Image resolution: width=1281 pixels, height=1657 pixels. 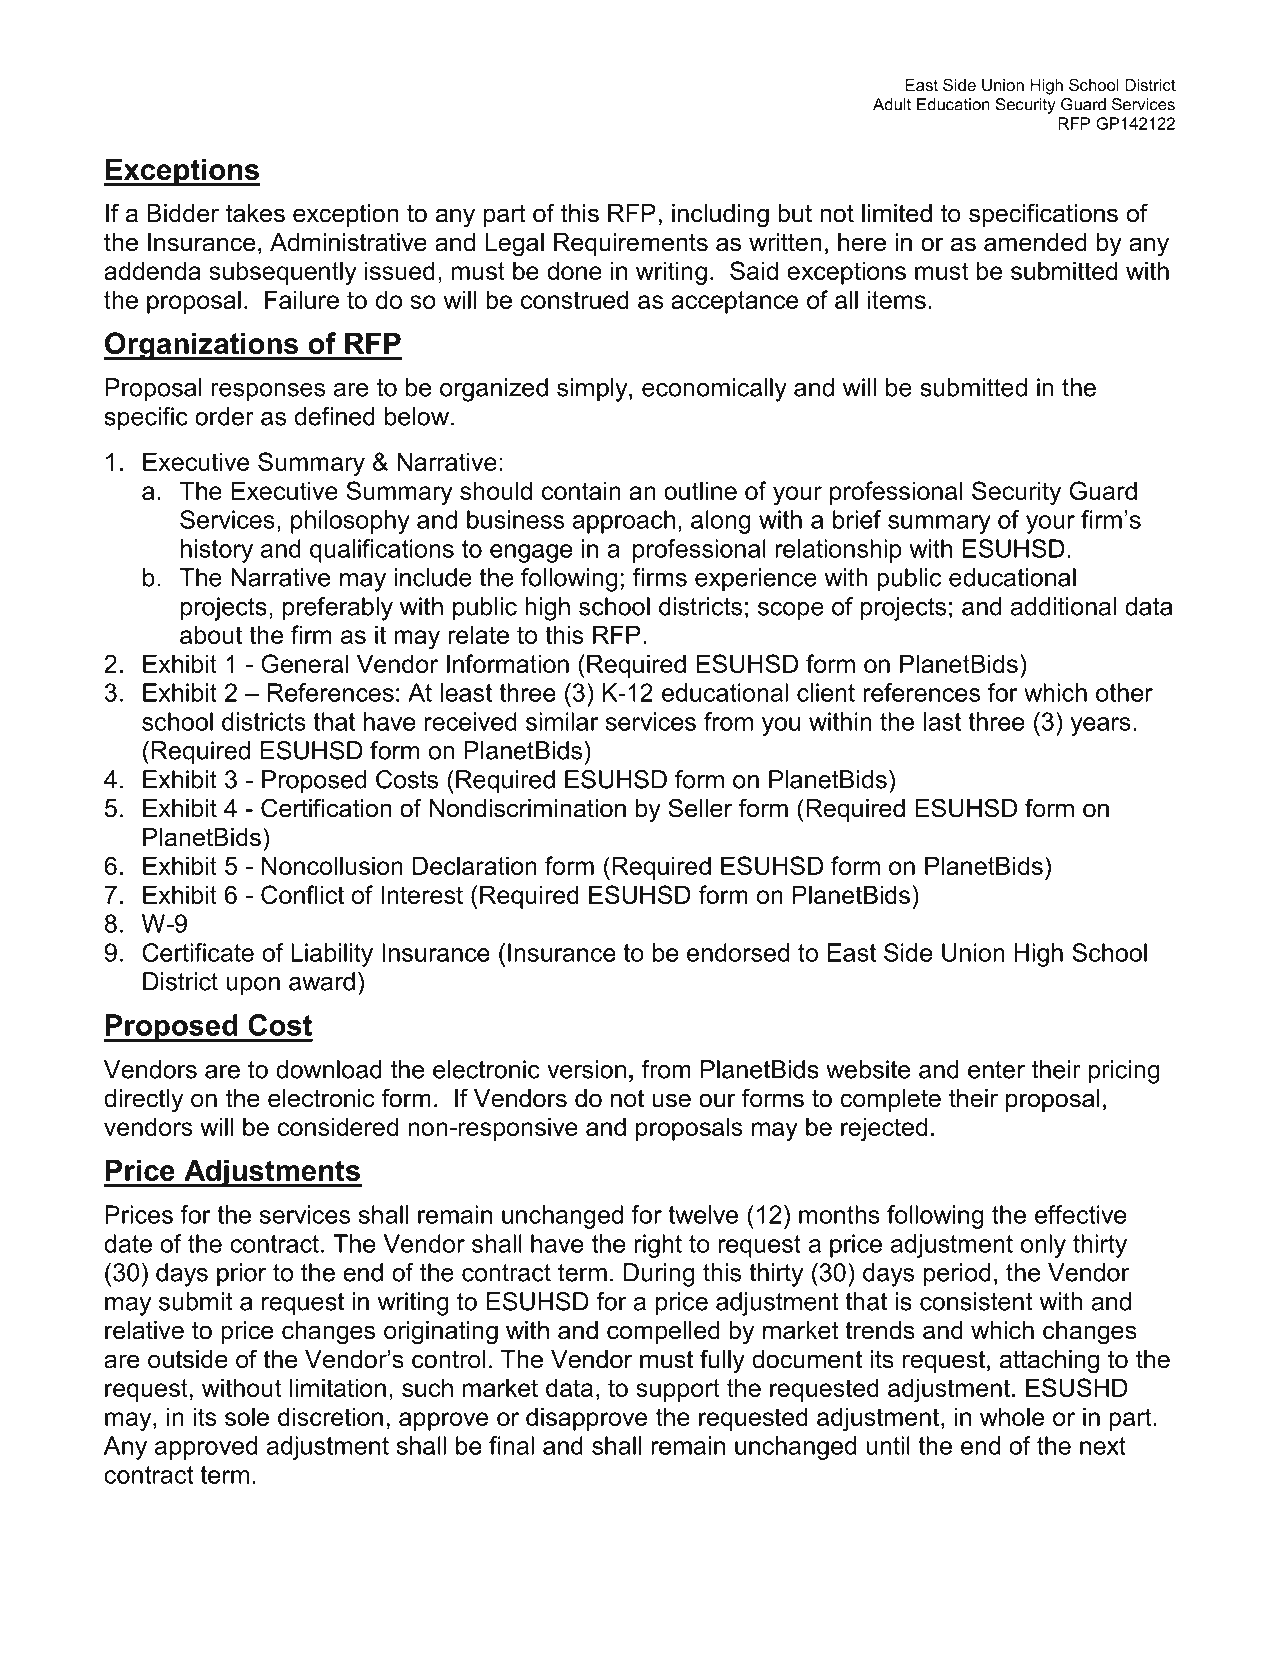 What do you see at coordinates (224, 416) in the screenshot?
I see `order` at bounding box center [224, 416].
